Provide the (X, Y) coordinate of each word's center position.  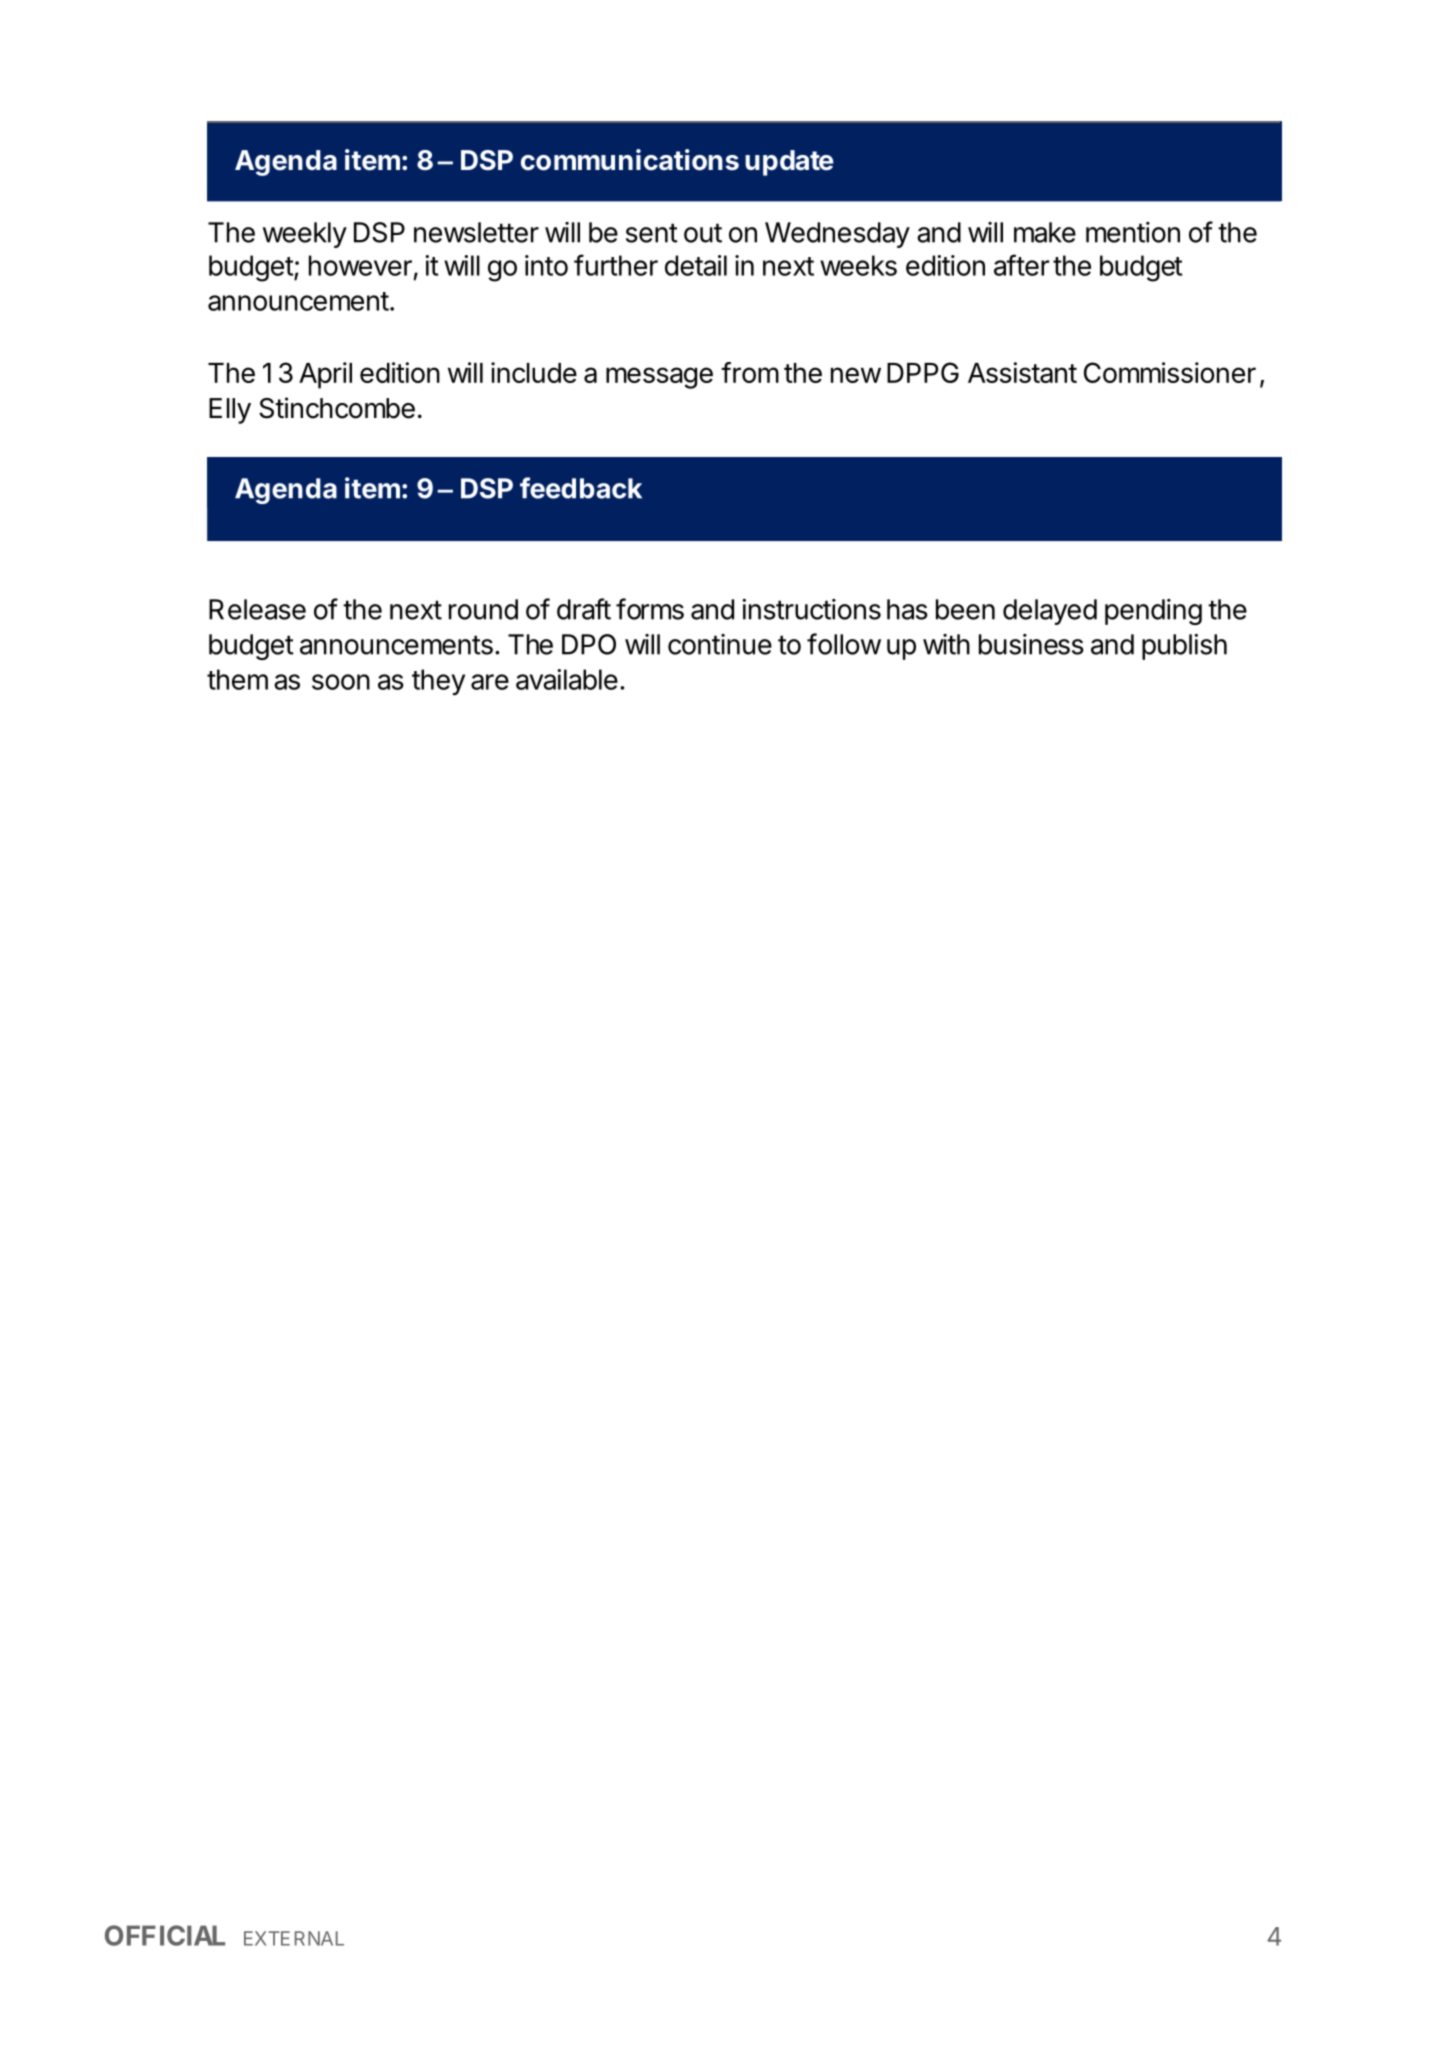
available (567, 679)
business (1031, 644)
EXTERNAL (294, 1938)
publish (1184, 647)
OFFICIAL (165, 1935)
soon (341, 682)
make (1045, 232)
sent (652, 233)
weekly (305, 235)
